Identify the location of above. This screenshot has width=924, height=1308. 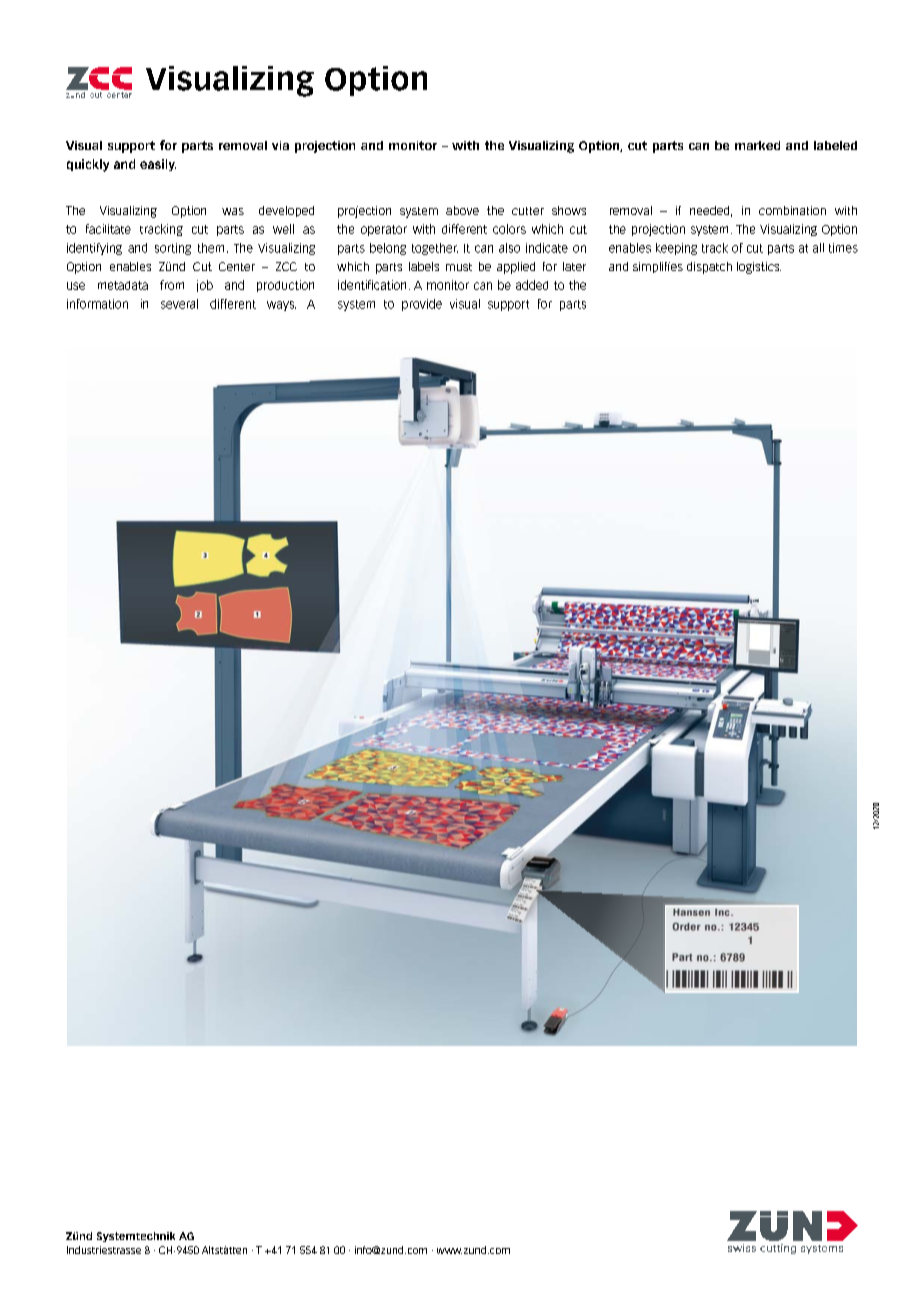
(462, 210).
